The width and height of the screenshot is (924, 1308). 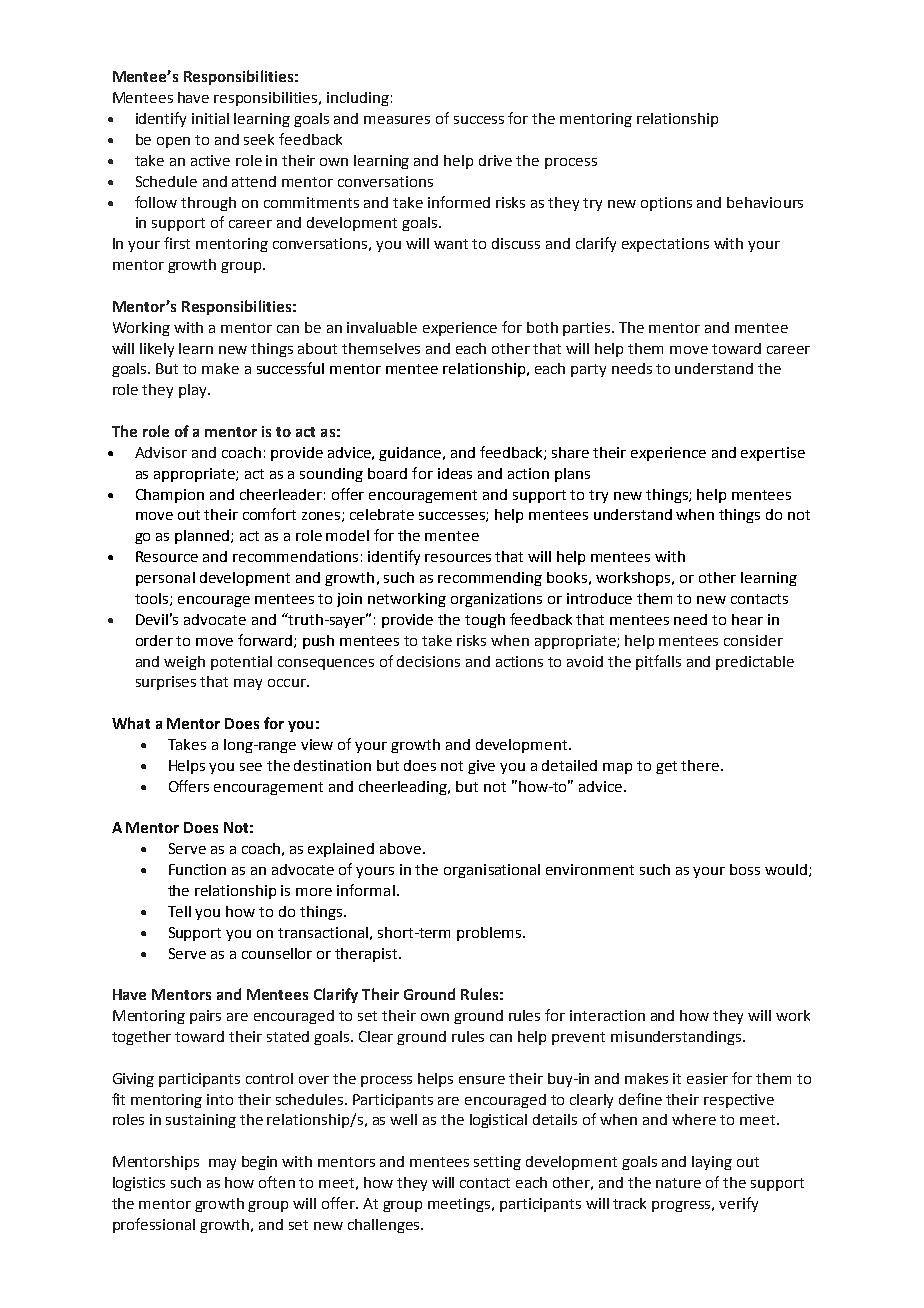 What do you see at coordinates (210, 118) in the screenshot?
I see `initial` at bounding box center [210, 118].
